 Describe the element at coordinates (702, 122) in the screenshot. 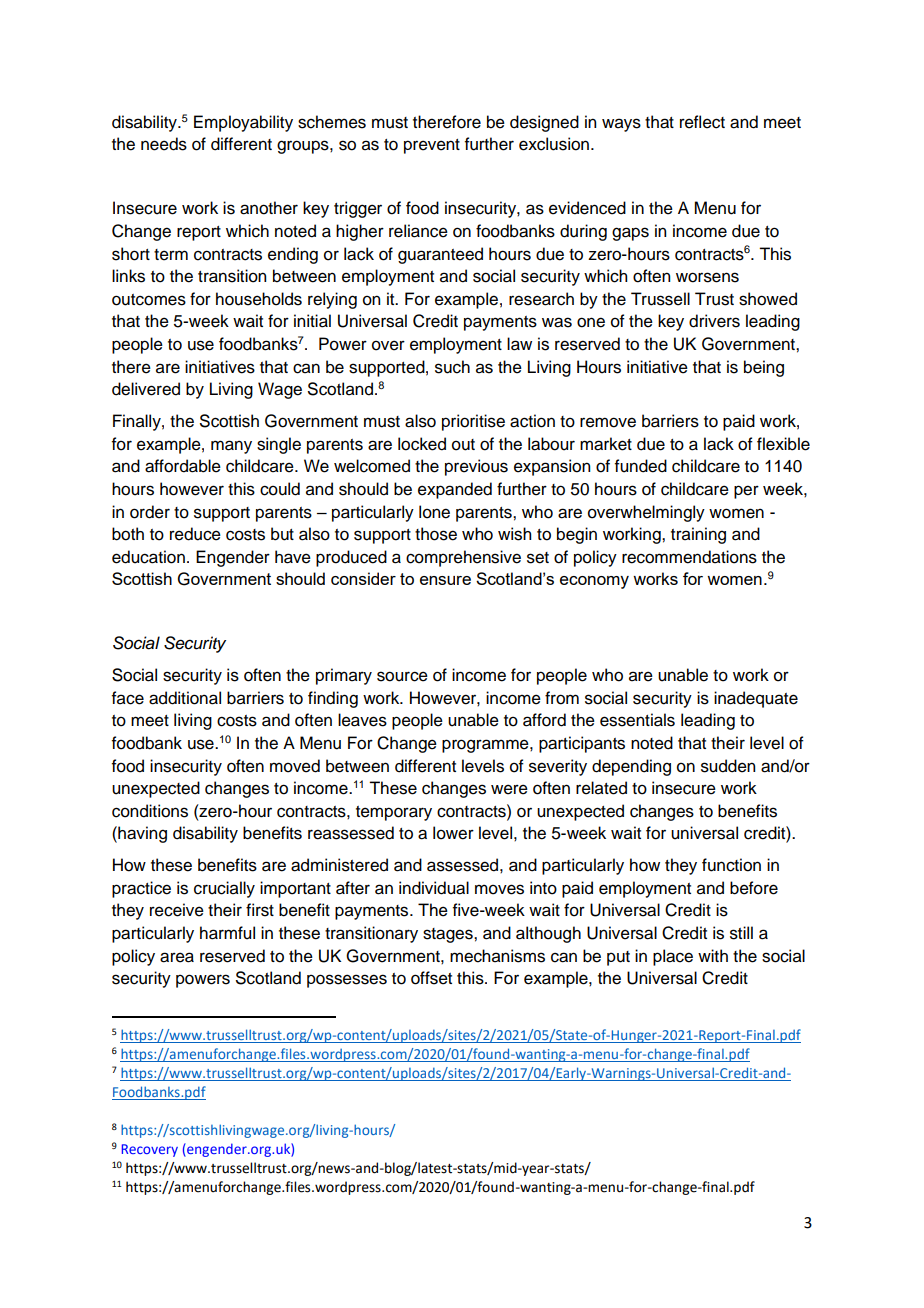

I see `reflect` at that location.
